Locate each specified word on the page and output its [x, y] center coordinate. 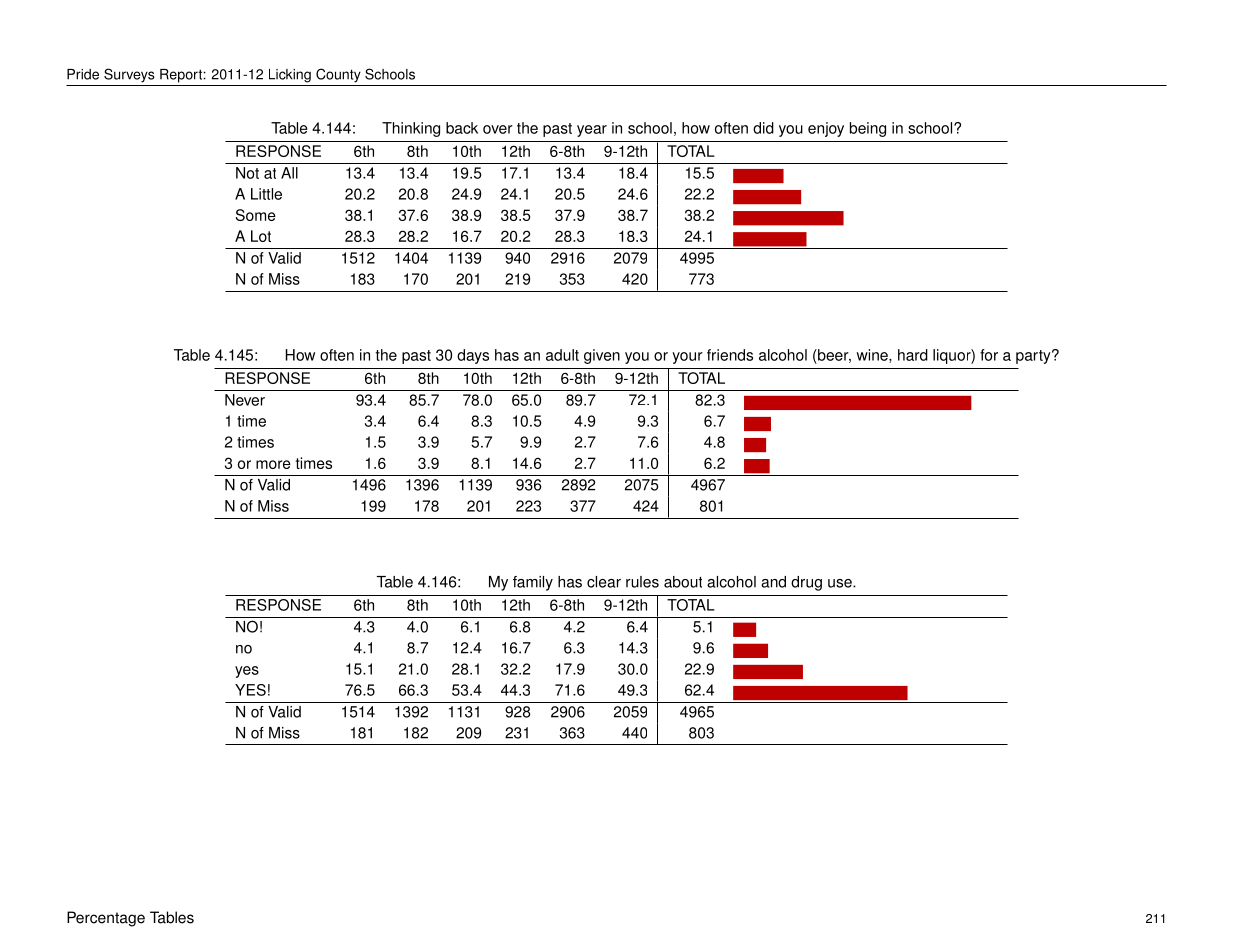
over [498, 129]
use [841, 583]
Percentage [106, 919]
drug [806, 583]
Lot [261, 236]
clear [604, 582]
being [868, 129]
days [473, 356]
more [273, 464]
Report [181, 76]
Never [245, 400]
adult [562, 355]
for [989, 355]
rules [642, 582]
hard [913, 355]
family [533, 583]
